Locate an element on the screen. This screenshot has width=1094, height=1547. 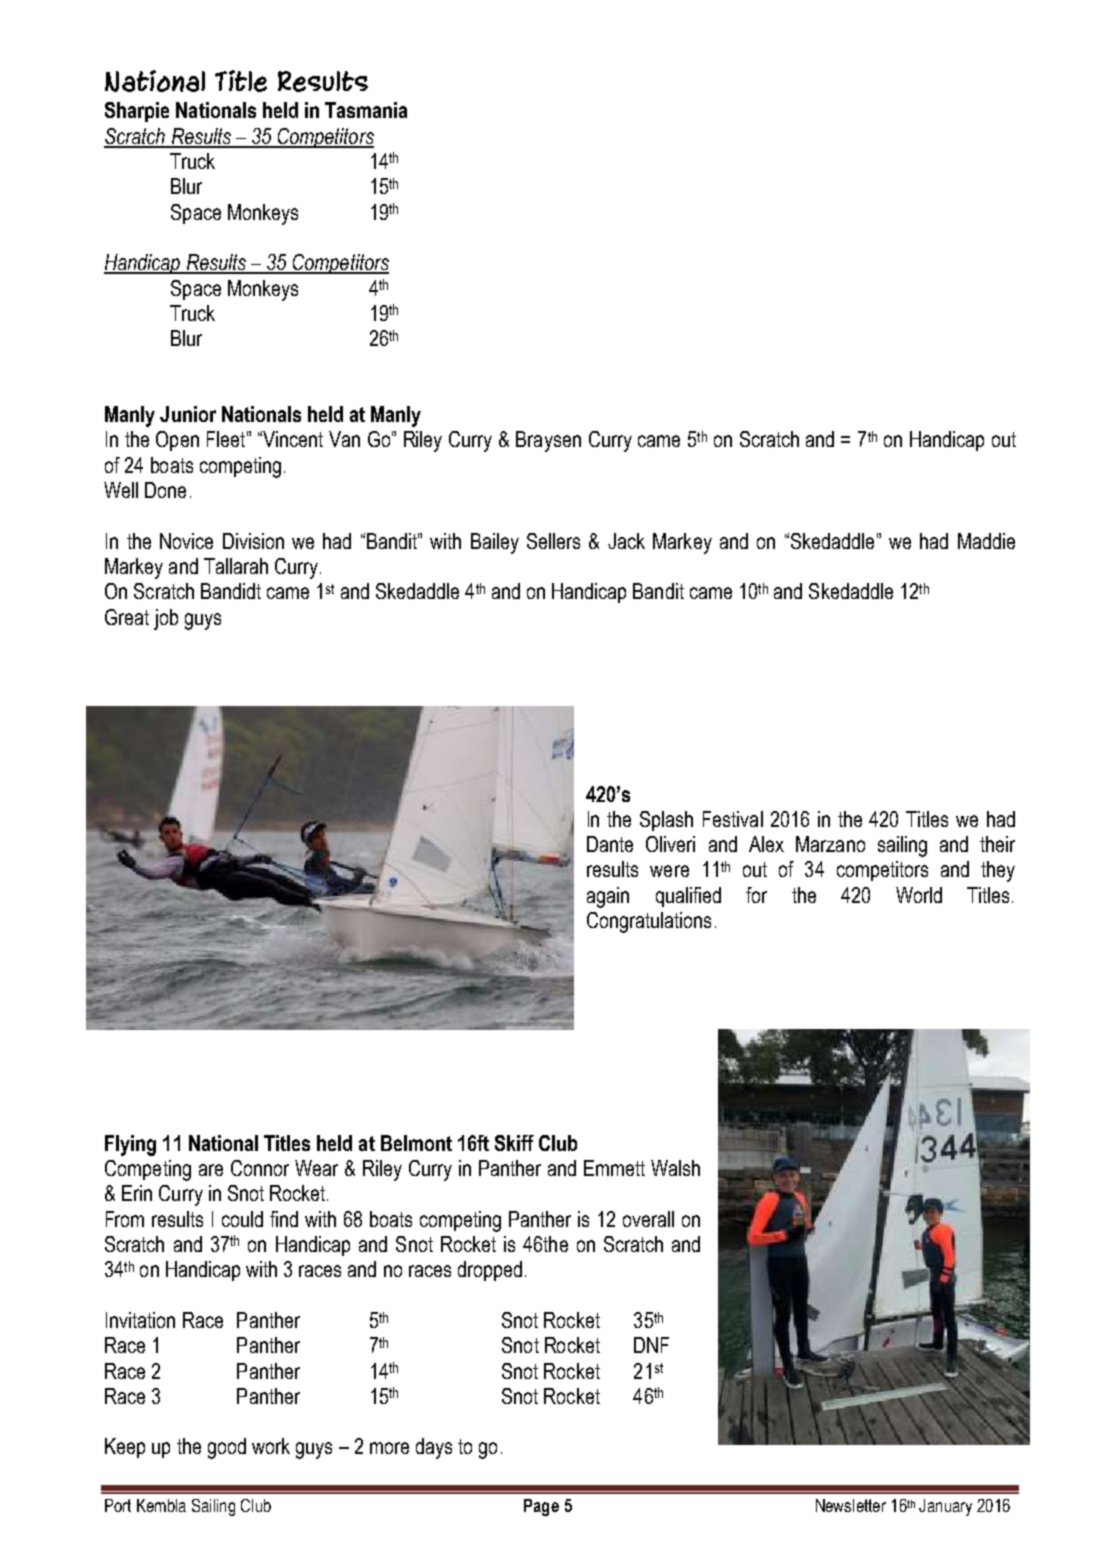
Marzano is located at coordinates (830, 844).
